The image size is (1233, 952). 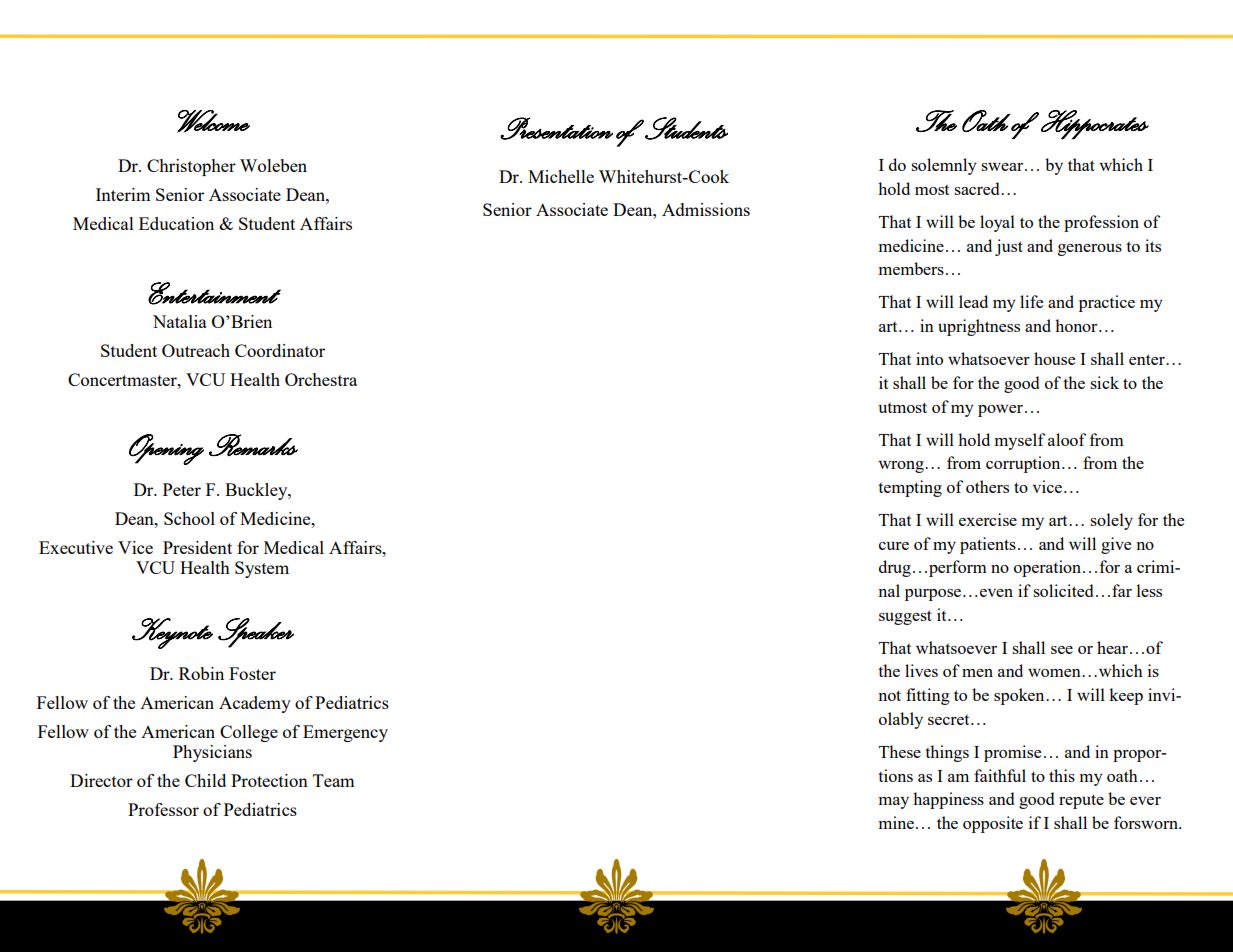 What do you see at coordinates (182, 489) in the page?
I see `Peter` at bounding box center [182, 489].
